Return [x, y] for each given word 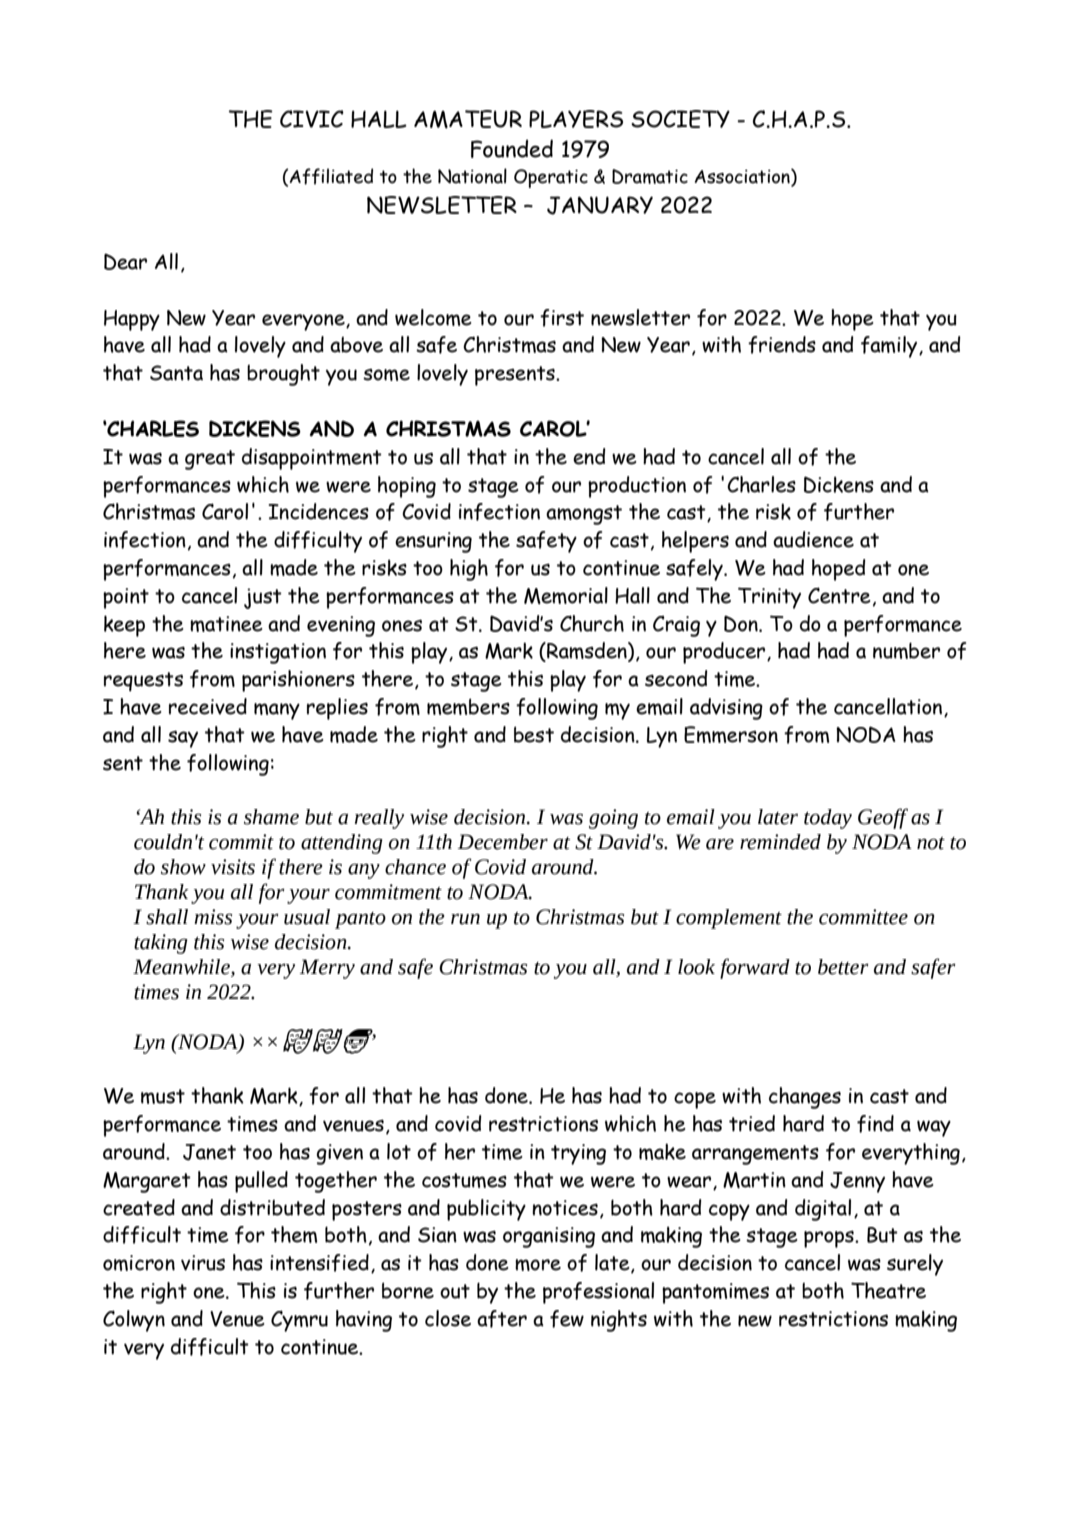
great [210, 460]
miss [213, 917]
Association [743, 177]
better [843, 967]
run [465, 919]
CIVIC [312, 119]
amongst [584, 515]
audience [813, 539]
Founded [512, 148]
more [538, 1265]
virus [203, 1263]
